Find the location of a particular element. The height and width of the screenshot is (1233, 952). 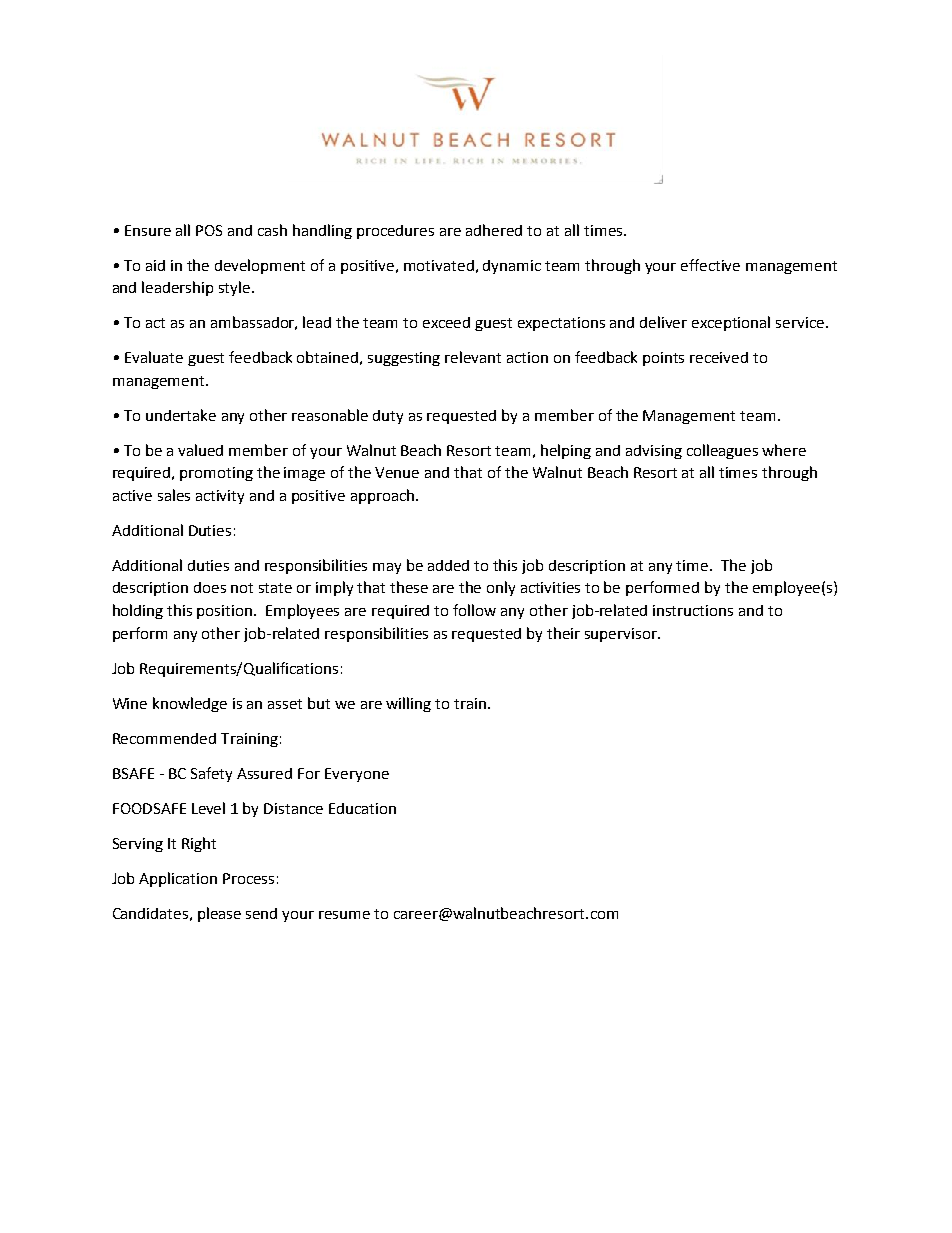

added is located at coordinates (448, 565).
